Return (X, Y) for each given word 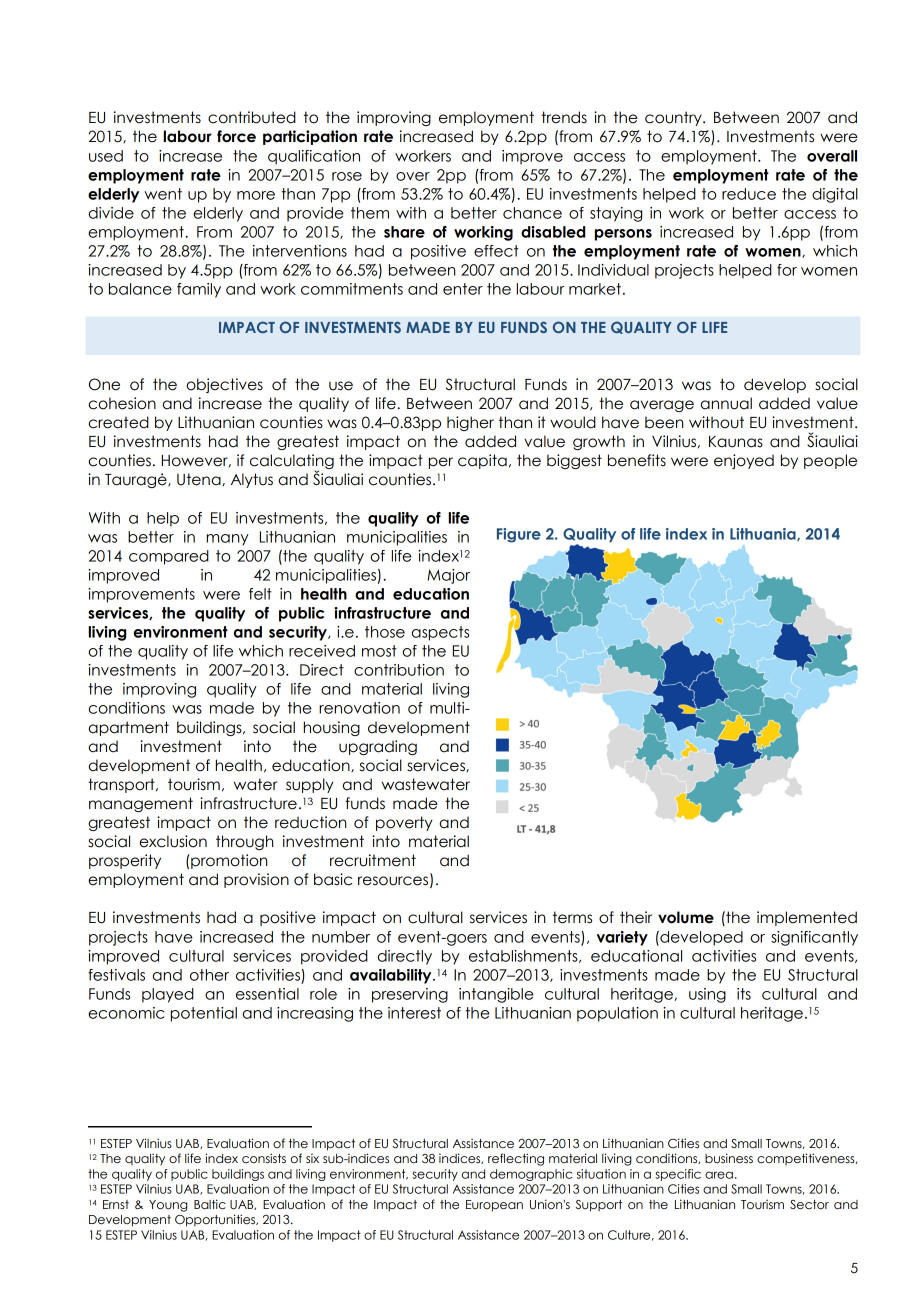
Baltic (210, 1204)
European (494, 1206)
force (236, 136)
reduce (749, 194)
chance (532, 213)
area (719, 1175)
